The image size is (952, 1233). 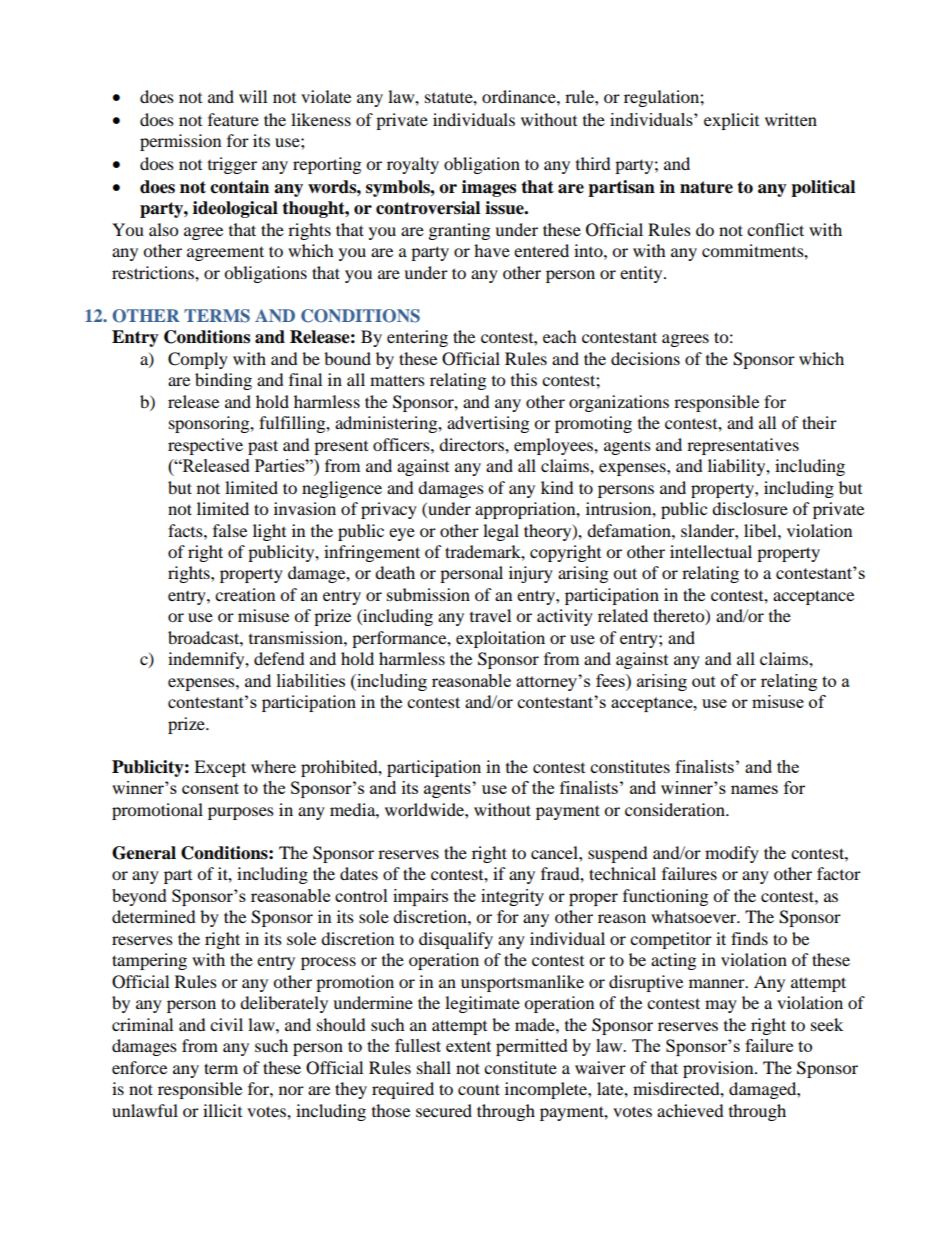 What do you see at coordinates (230, 530) in the screenshot?
I see `false` at bounding box center [230, 530].
